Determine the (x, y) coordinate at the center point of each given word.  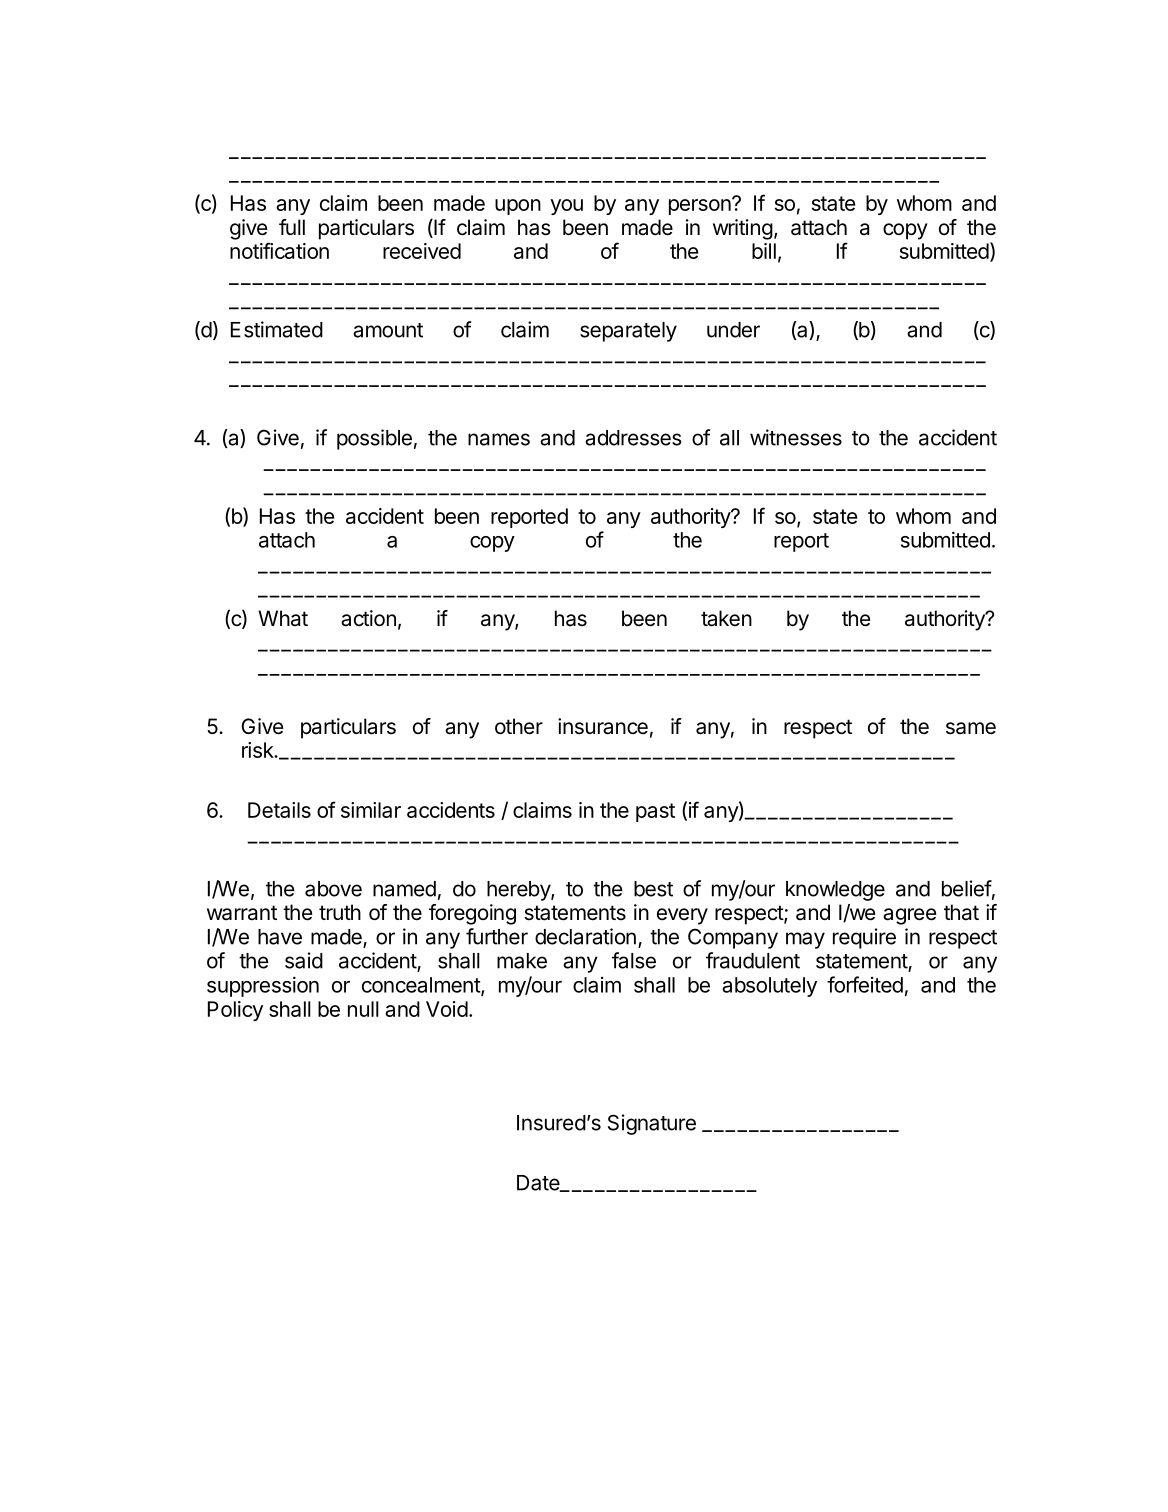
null (363, 1009)
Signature (652, 1124)
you (566, 207)
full (292, 227)
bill (764, 251)
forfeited (865, 984)
